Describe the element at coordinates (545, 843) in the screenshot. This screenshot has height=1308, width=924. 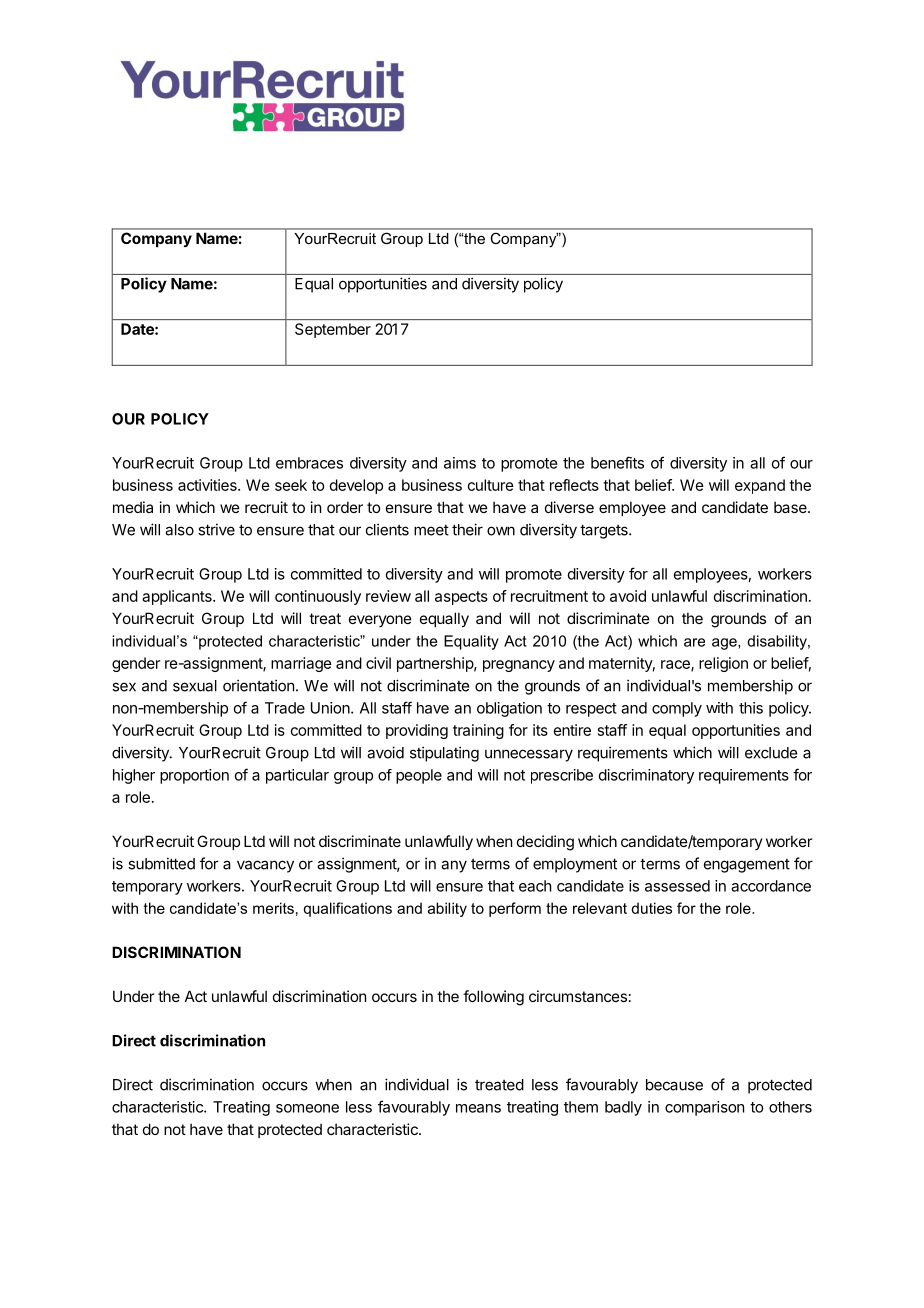
I see `deciding` at that location.
